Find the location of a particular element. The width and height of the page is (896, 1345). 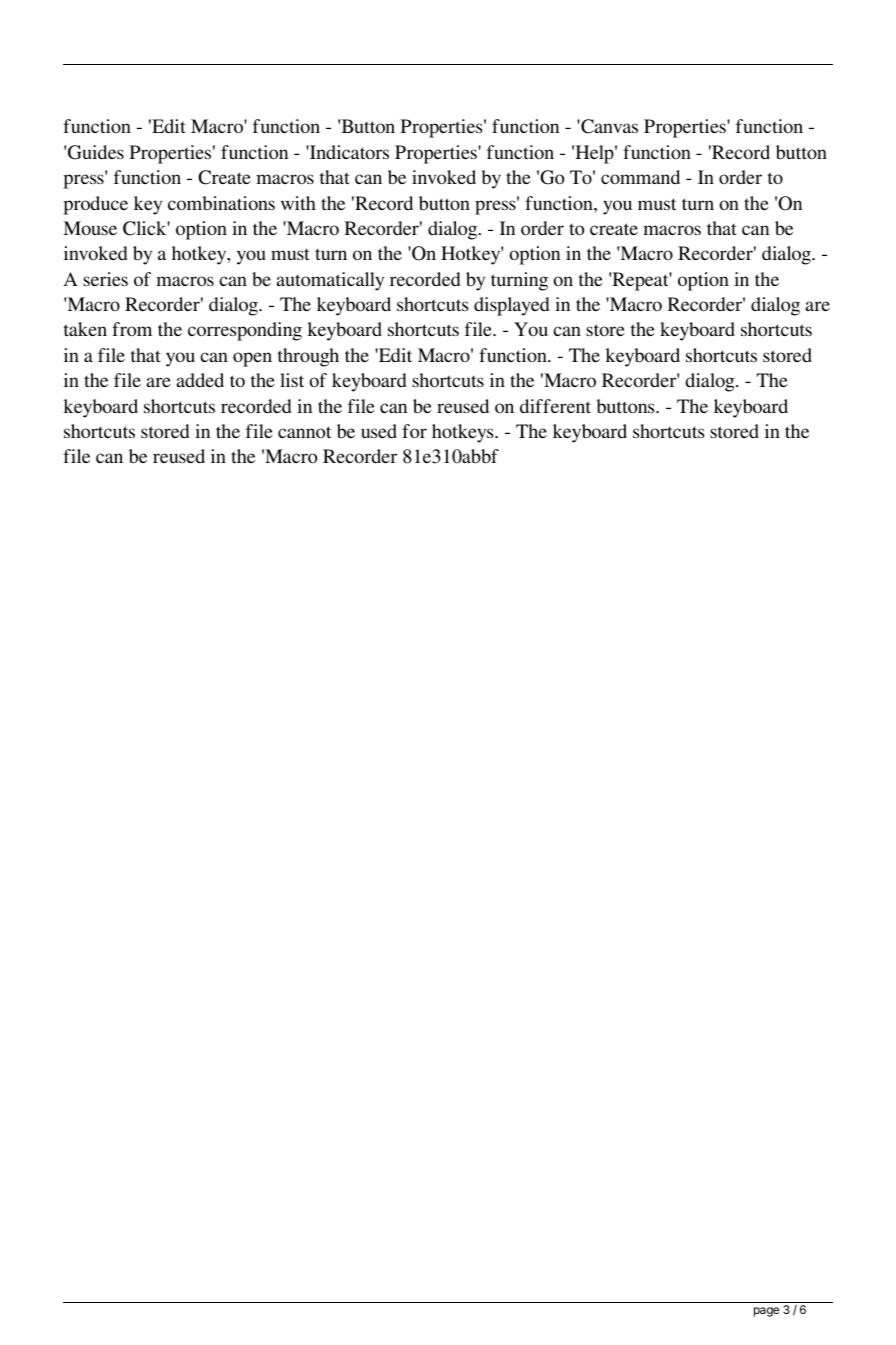

open is located at coordinates (252, 359).
